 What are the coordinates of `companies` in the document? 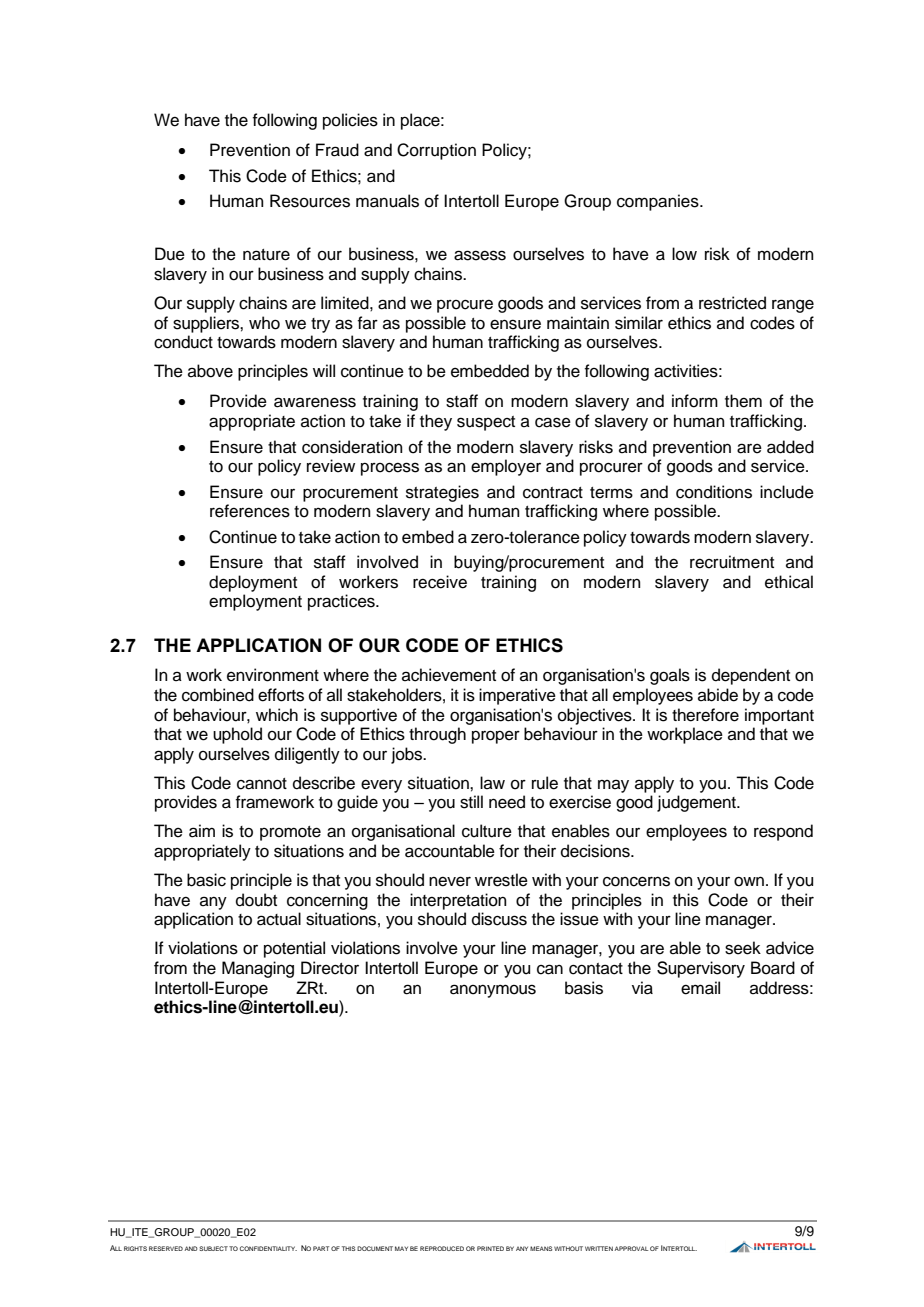 It's located at (659, 202).
